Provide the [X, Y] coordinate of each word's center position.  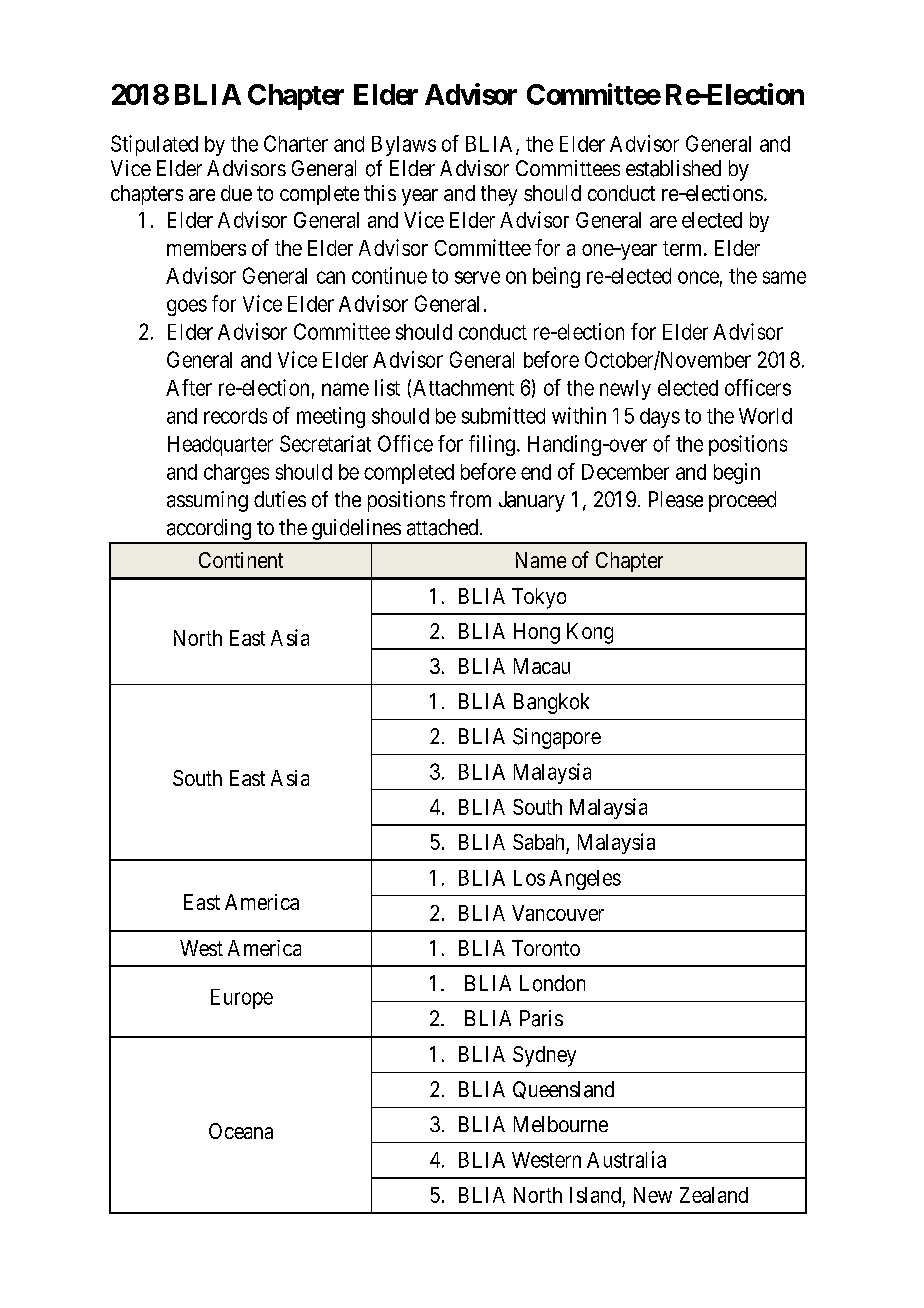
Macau [542, 666]
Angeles [585, 880]
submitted [503, 415]
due [236, 193]
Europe [242, 999]
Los [529, 878]
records [235, 416]
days [660, 418]
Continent [241, 560]
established [673, 168]
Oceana [241, 1131]
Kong [590, 633]
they [499, 195]
